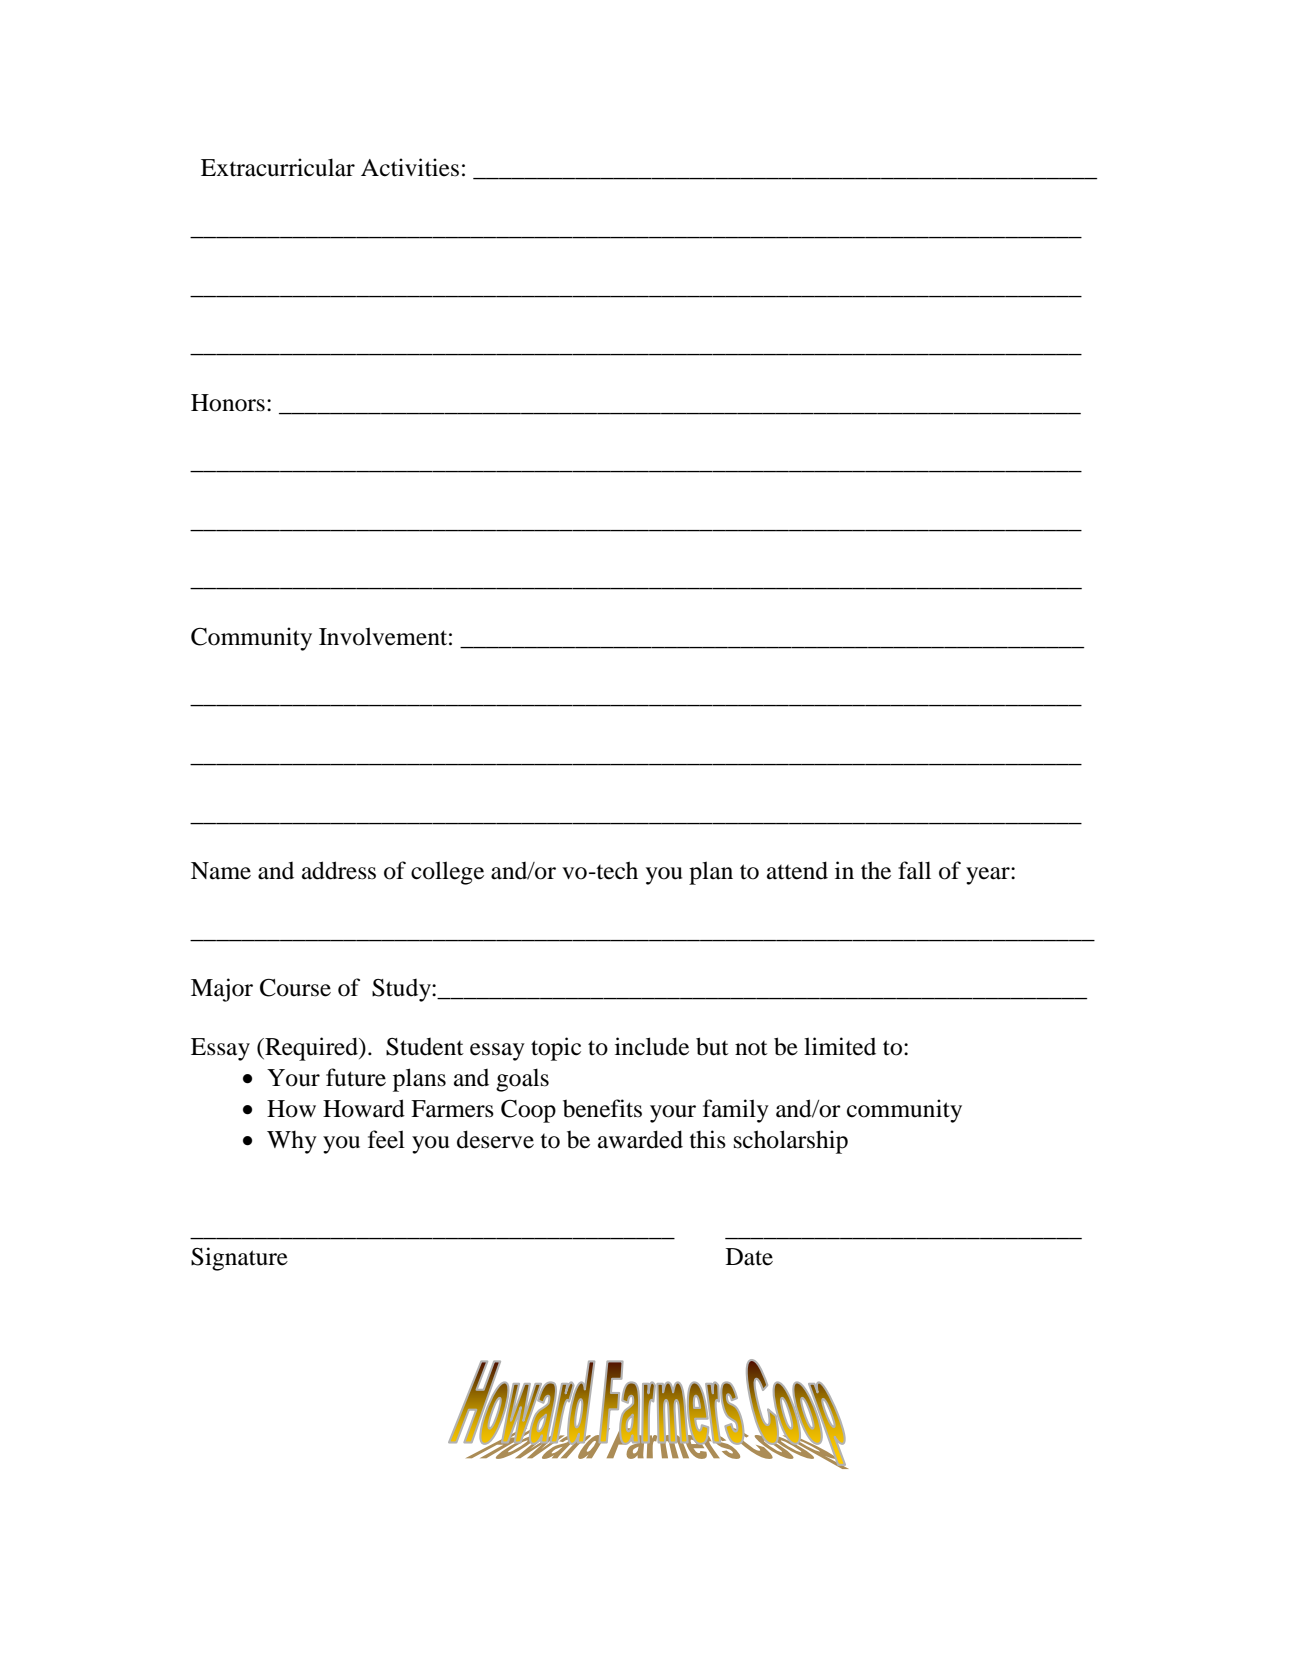 Image resolution: width=1298 pixels, height=1680 pixels. Describe the element at coordinates (914, 870) in the image. I see `fall` at that location.
